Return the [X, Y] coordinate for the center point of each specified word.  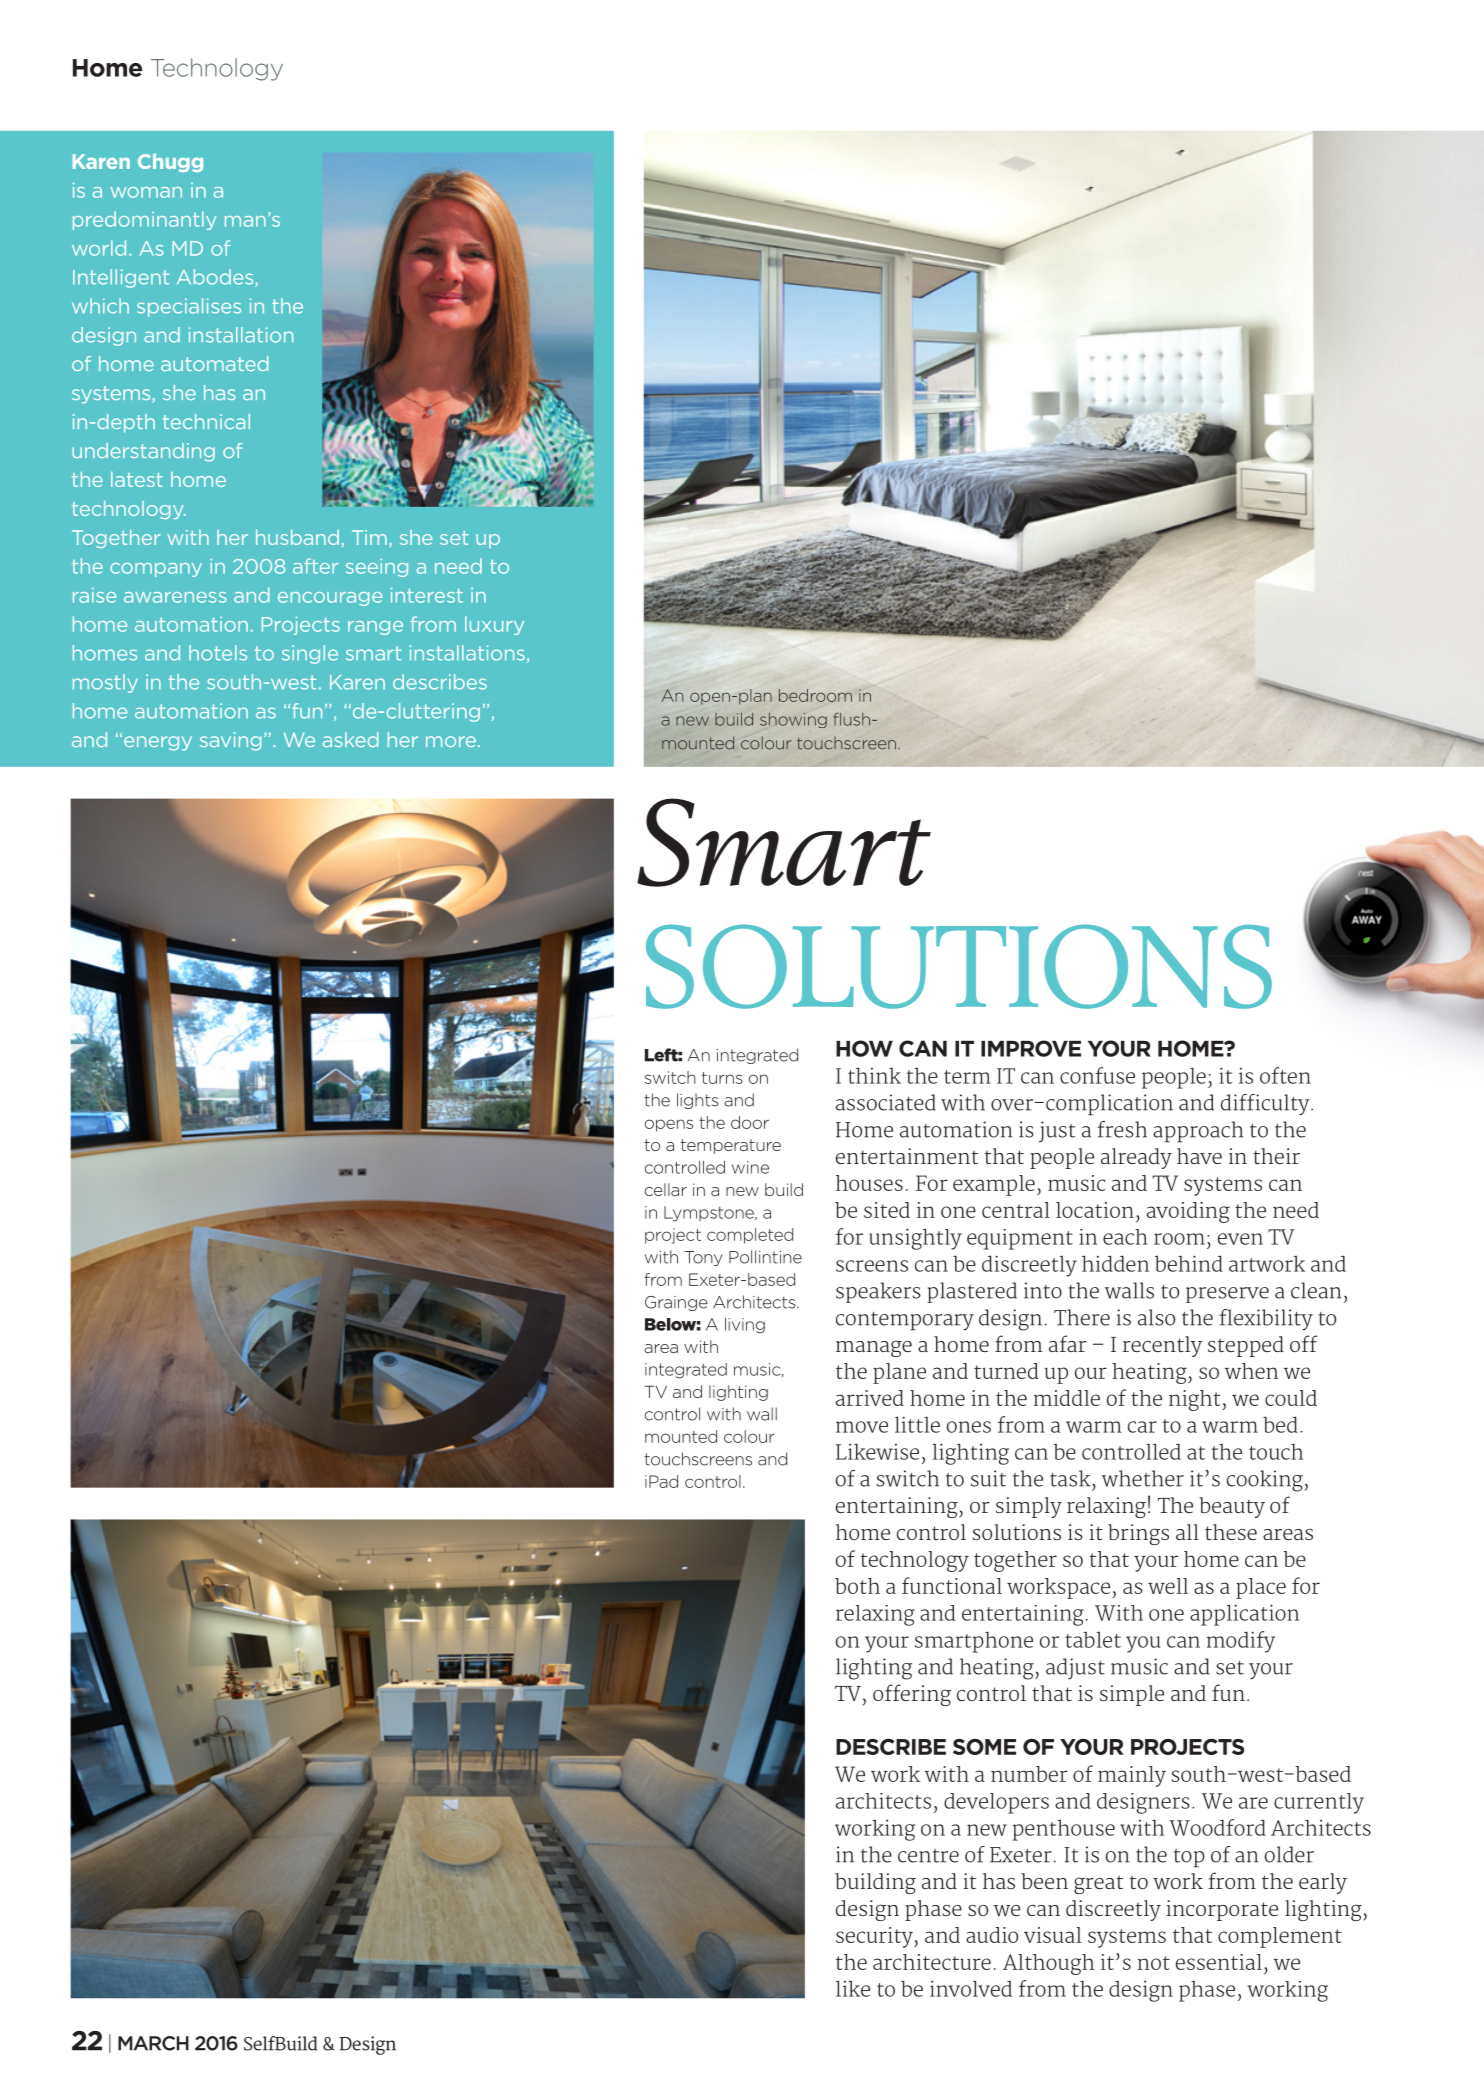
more [451, 741]
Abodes [216, 278]
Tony [703, 1258]
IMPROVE [1031, 1048]
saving [230, 741]
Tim [369, 537]
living [745, 1326]
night [1196, 1400]
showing [793, 720]
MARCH [153, 2043]
